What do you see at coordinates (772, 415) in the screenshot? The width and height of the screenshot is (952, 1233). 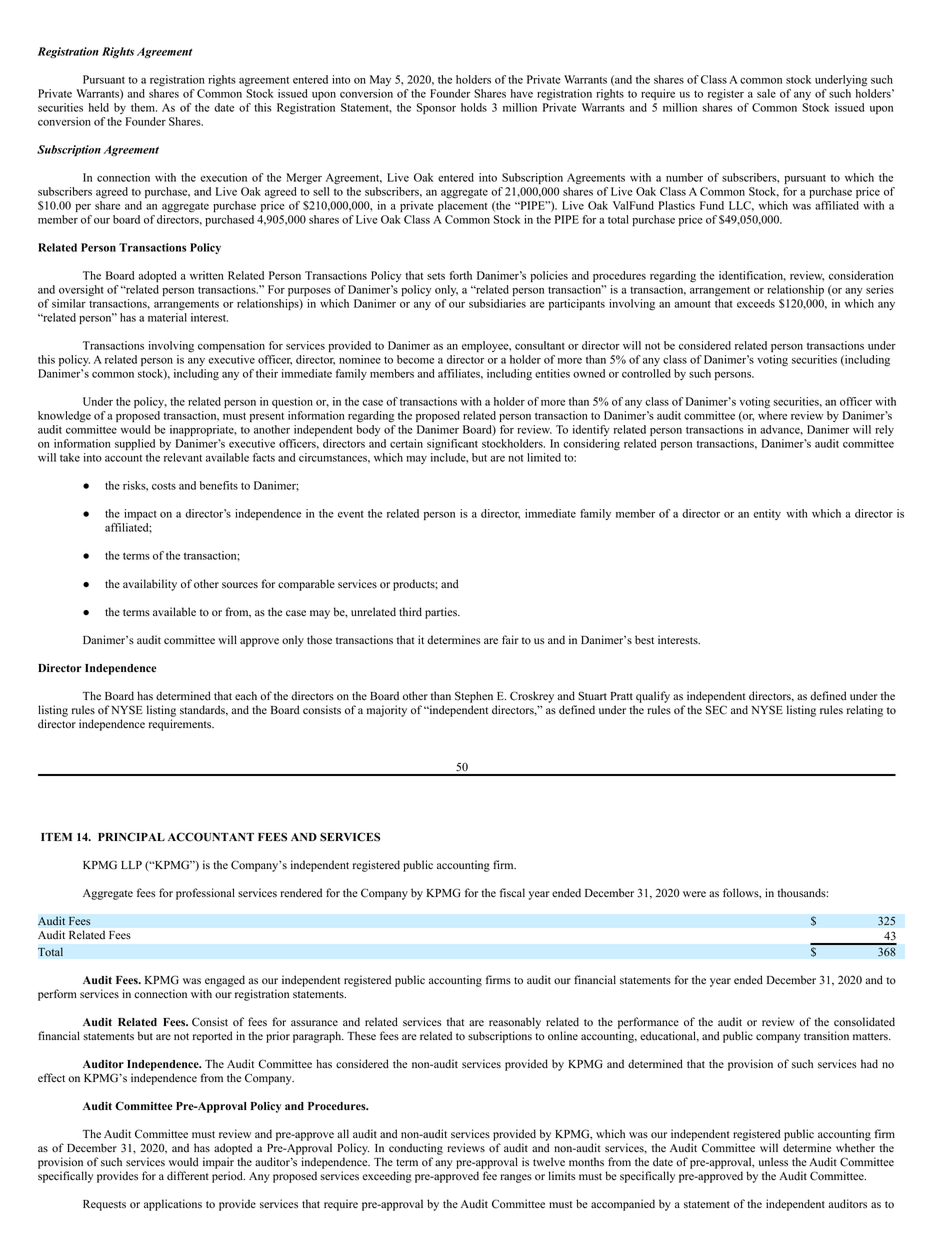 I see `where` at bounding box center [772, 415].
